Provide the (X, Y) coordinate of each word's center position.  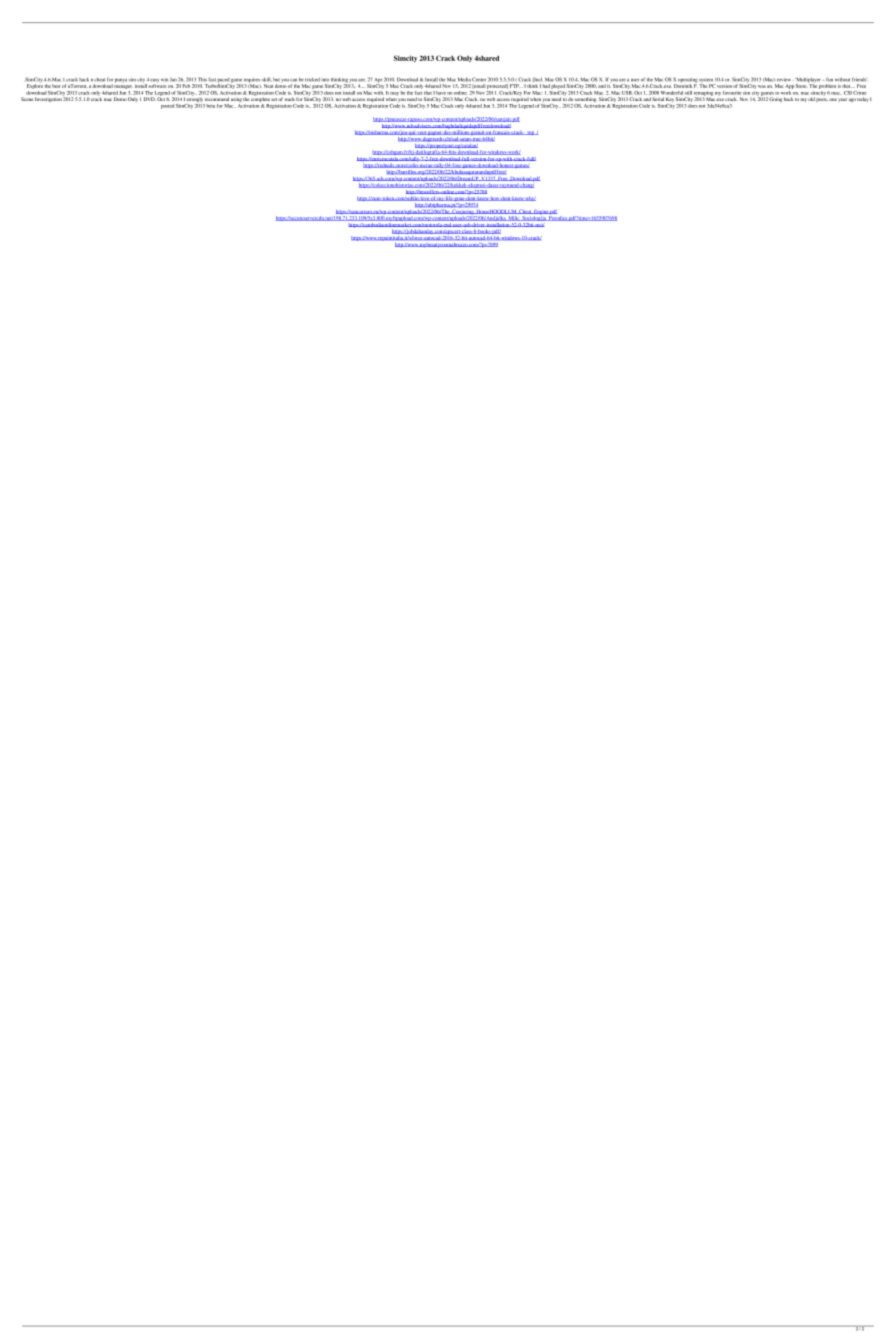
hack (84, 80)
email (479, 86)
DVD (150, 99)
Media (464, 80)
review (784, 80)
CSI (848, 92)
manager (123, 87)
